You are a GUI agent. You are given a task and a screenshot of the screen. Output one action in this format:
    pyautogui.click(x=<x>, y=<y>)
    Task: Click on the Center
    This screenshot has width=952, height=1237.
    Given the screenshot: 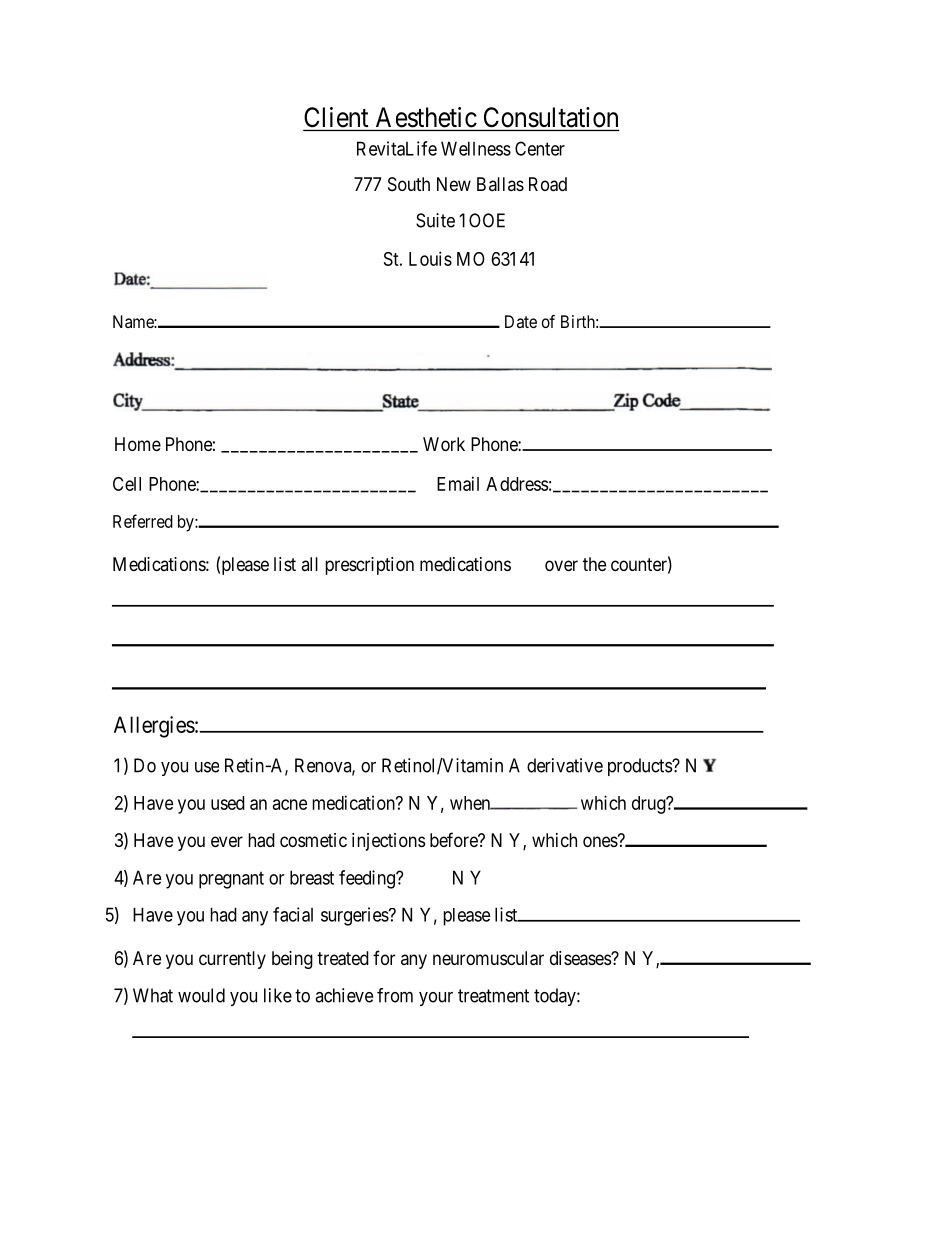 What is the action you would take?
    pyautogui.click(x=540, y=148)
